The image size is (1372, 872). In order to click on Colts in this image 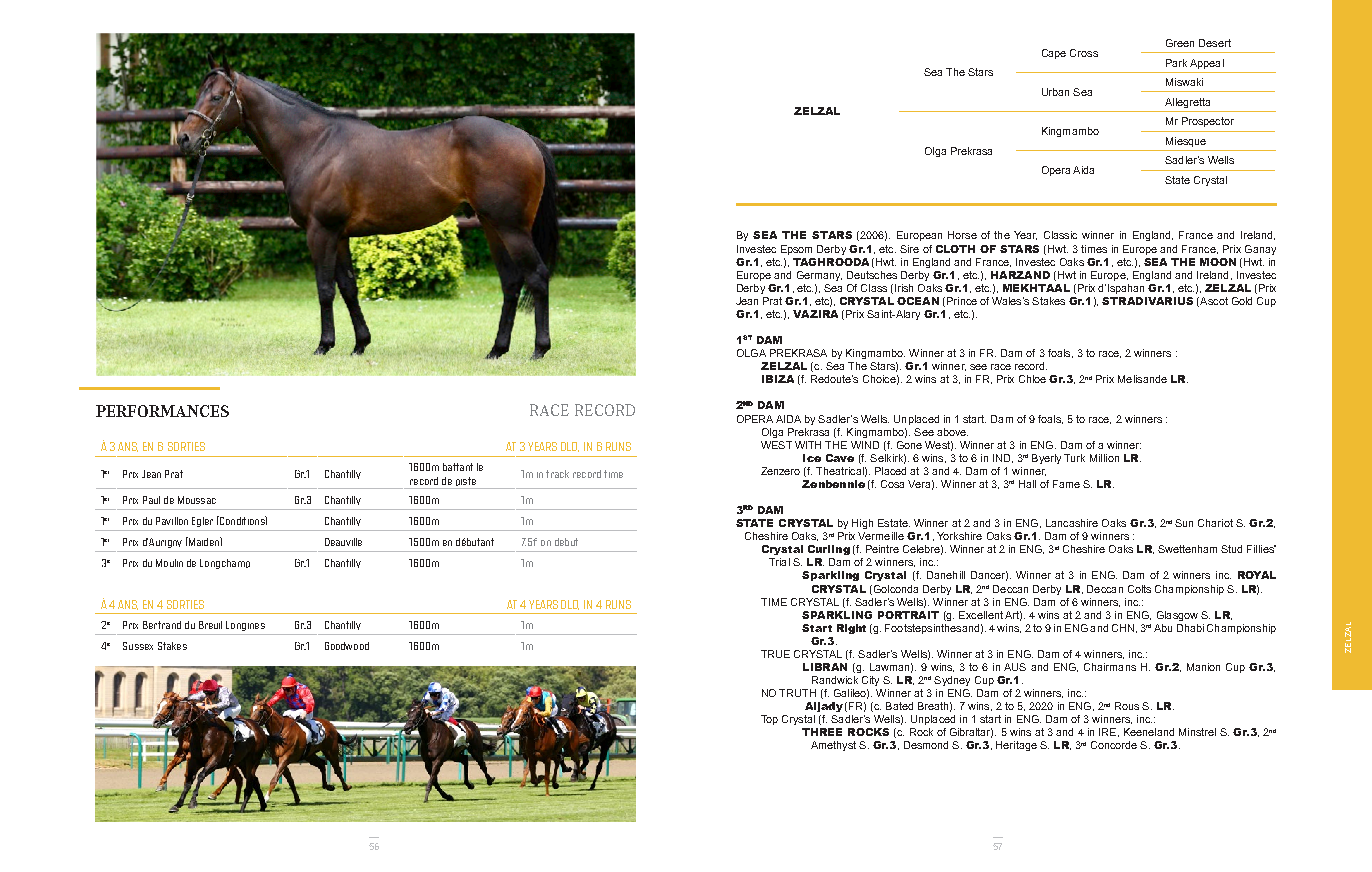, I will do `click(1139, 589)`.
